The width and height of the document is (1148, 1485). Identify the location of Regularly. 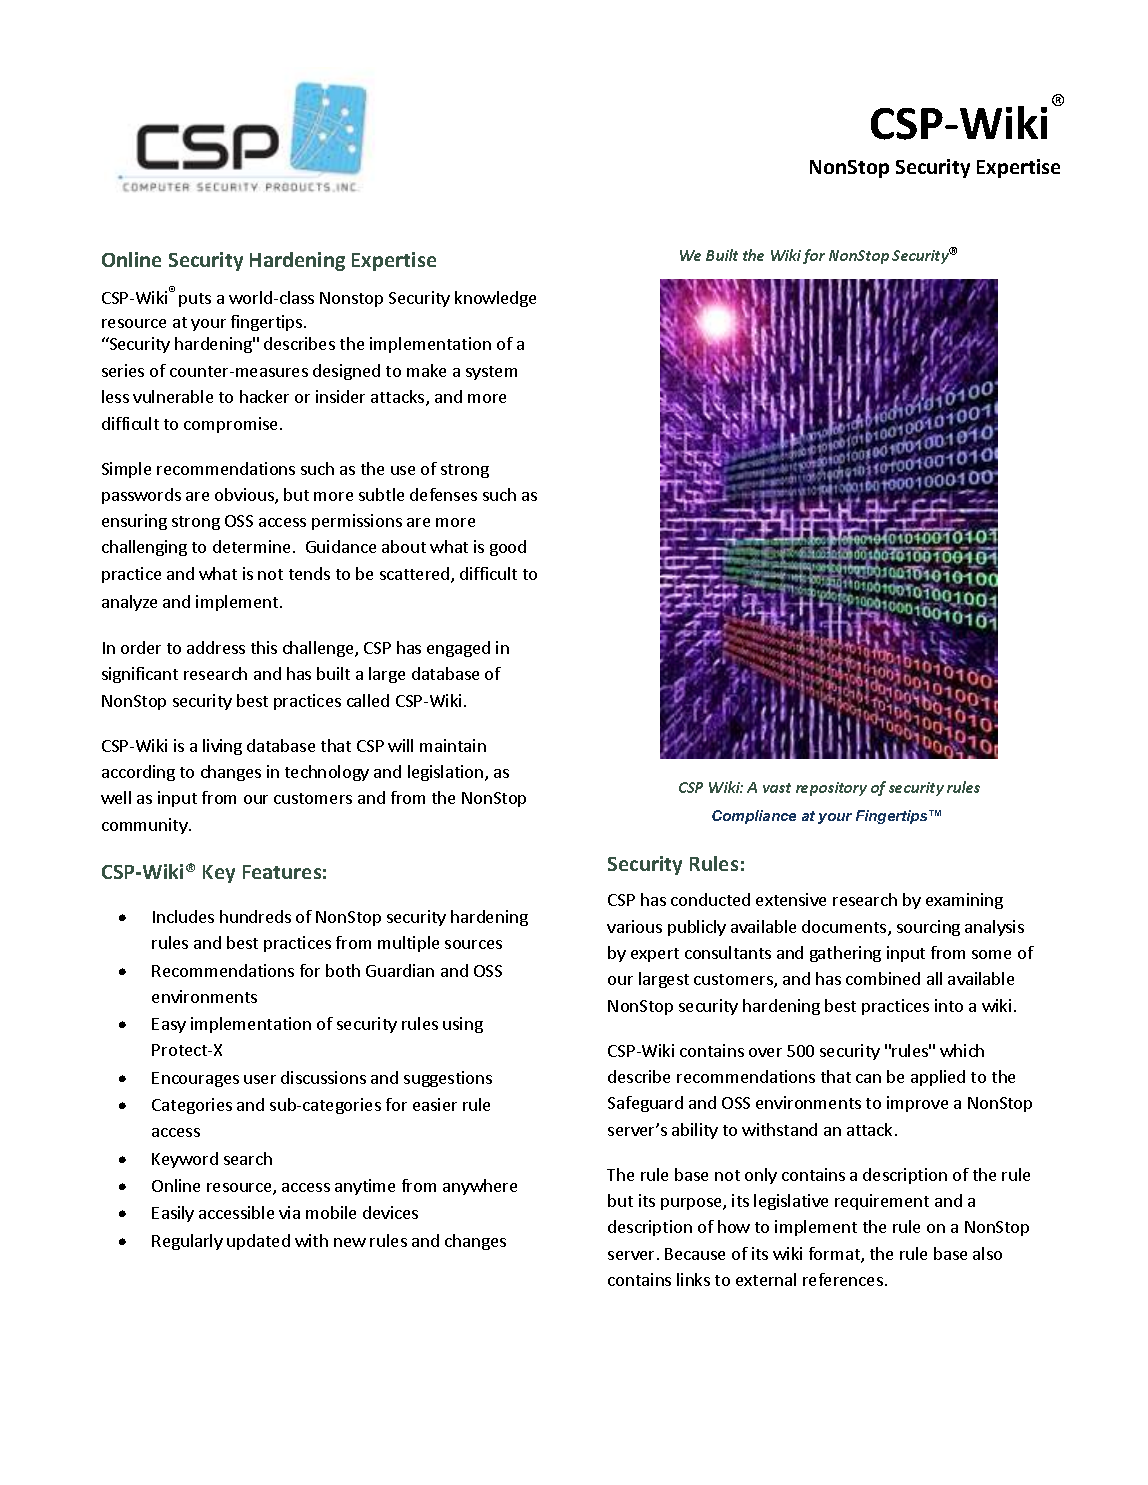
(187, 1242).
